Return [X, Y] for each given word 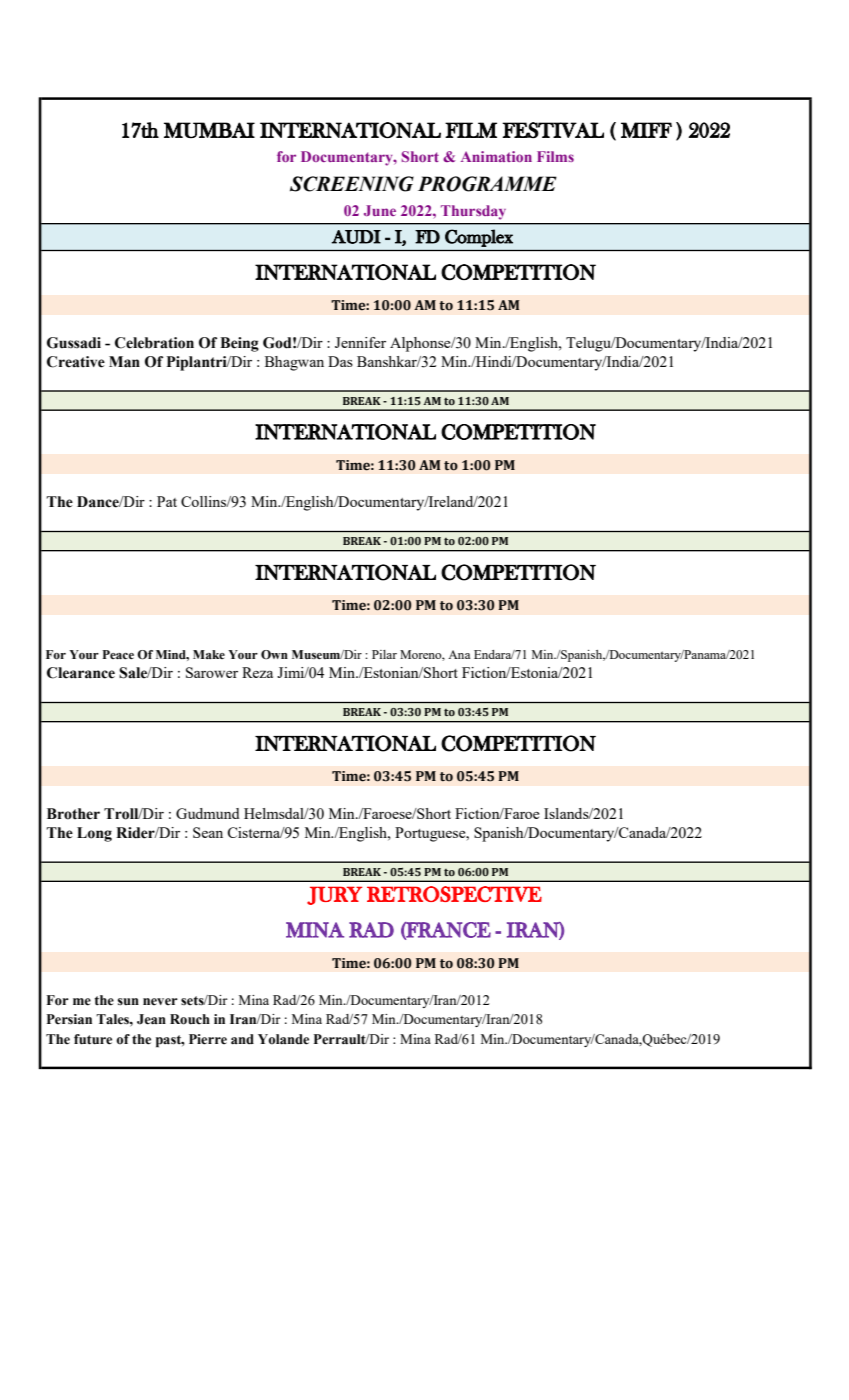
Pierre [208, 1039]
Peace [118, 654]
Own [274, 654]
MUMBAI [209, 130]
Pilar [384, 654]
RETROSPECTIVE [454, 894]
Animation [496, 156]
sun [128, 1002]
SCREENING [352, 184]
